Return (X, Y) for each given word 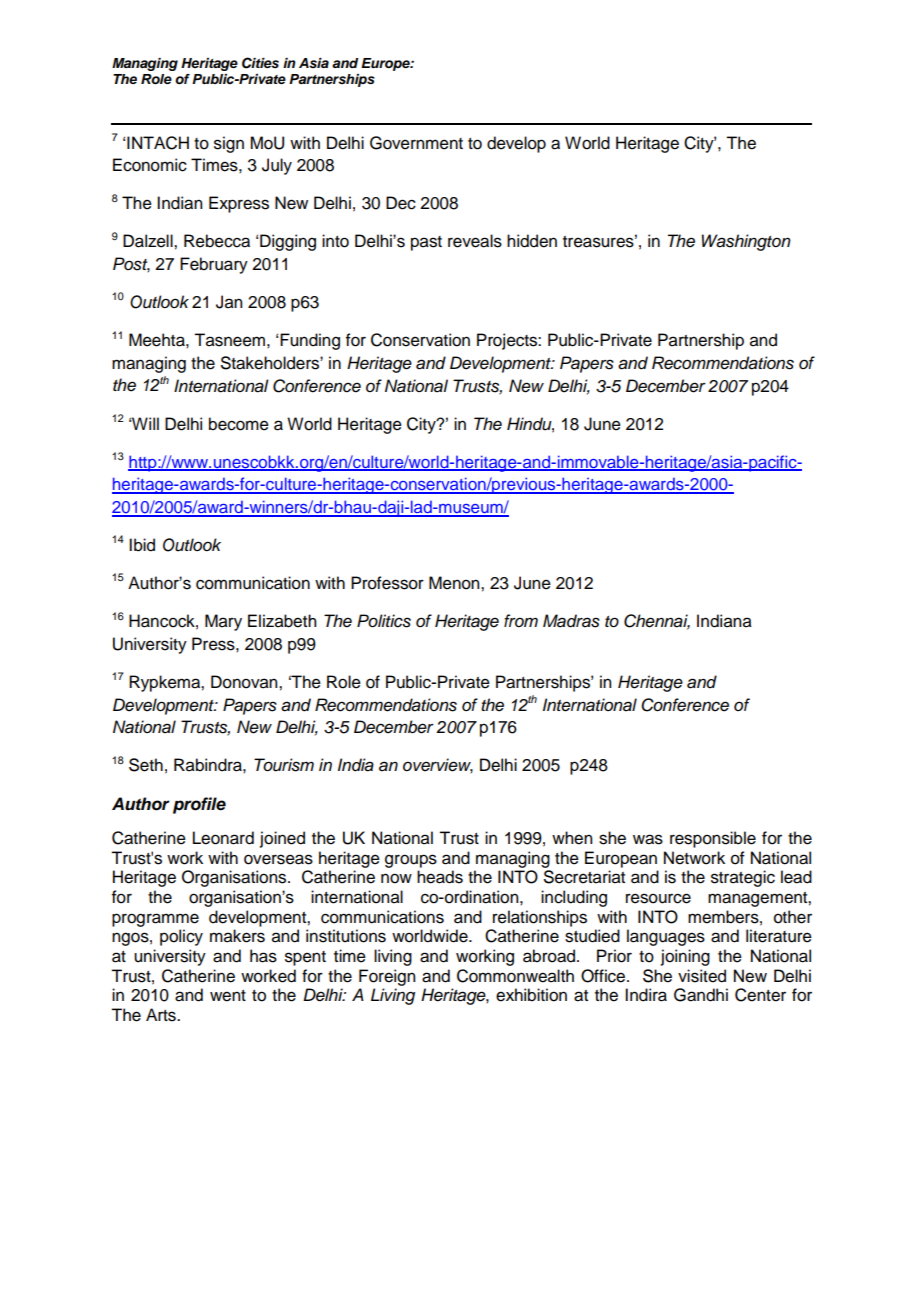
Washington (746, 242)
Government (416, 143)
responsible (713, 839)
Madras (571, 621)
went (228, 996)
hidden (532, 241)
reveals (475, 241)
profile (199, 805)
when (572, 838)
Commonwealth (515, 976)
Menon (455, 583)
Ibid (142, 545)
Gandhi (701, 995)
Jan (229, 302)
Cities (260, 63)
